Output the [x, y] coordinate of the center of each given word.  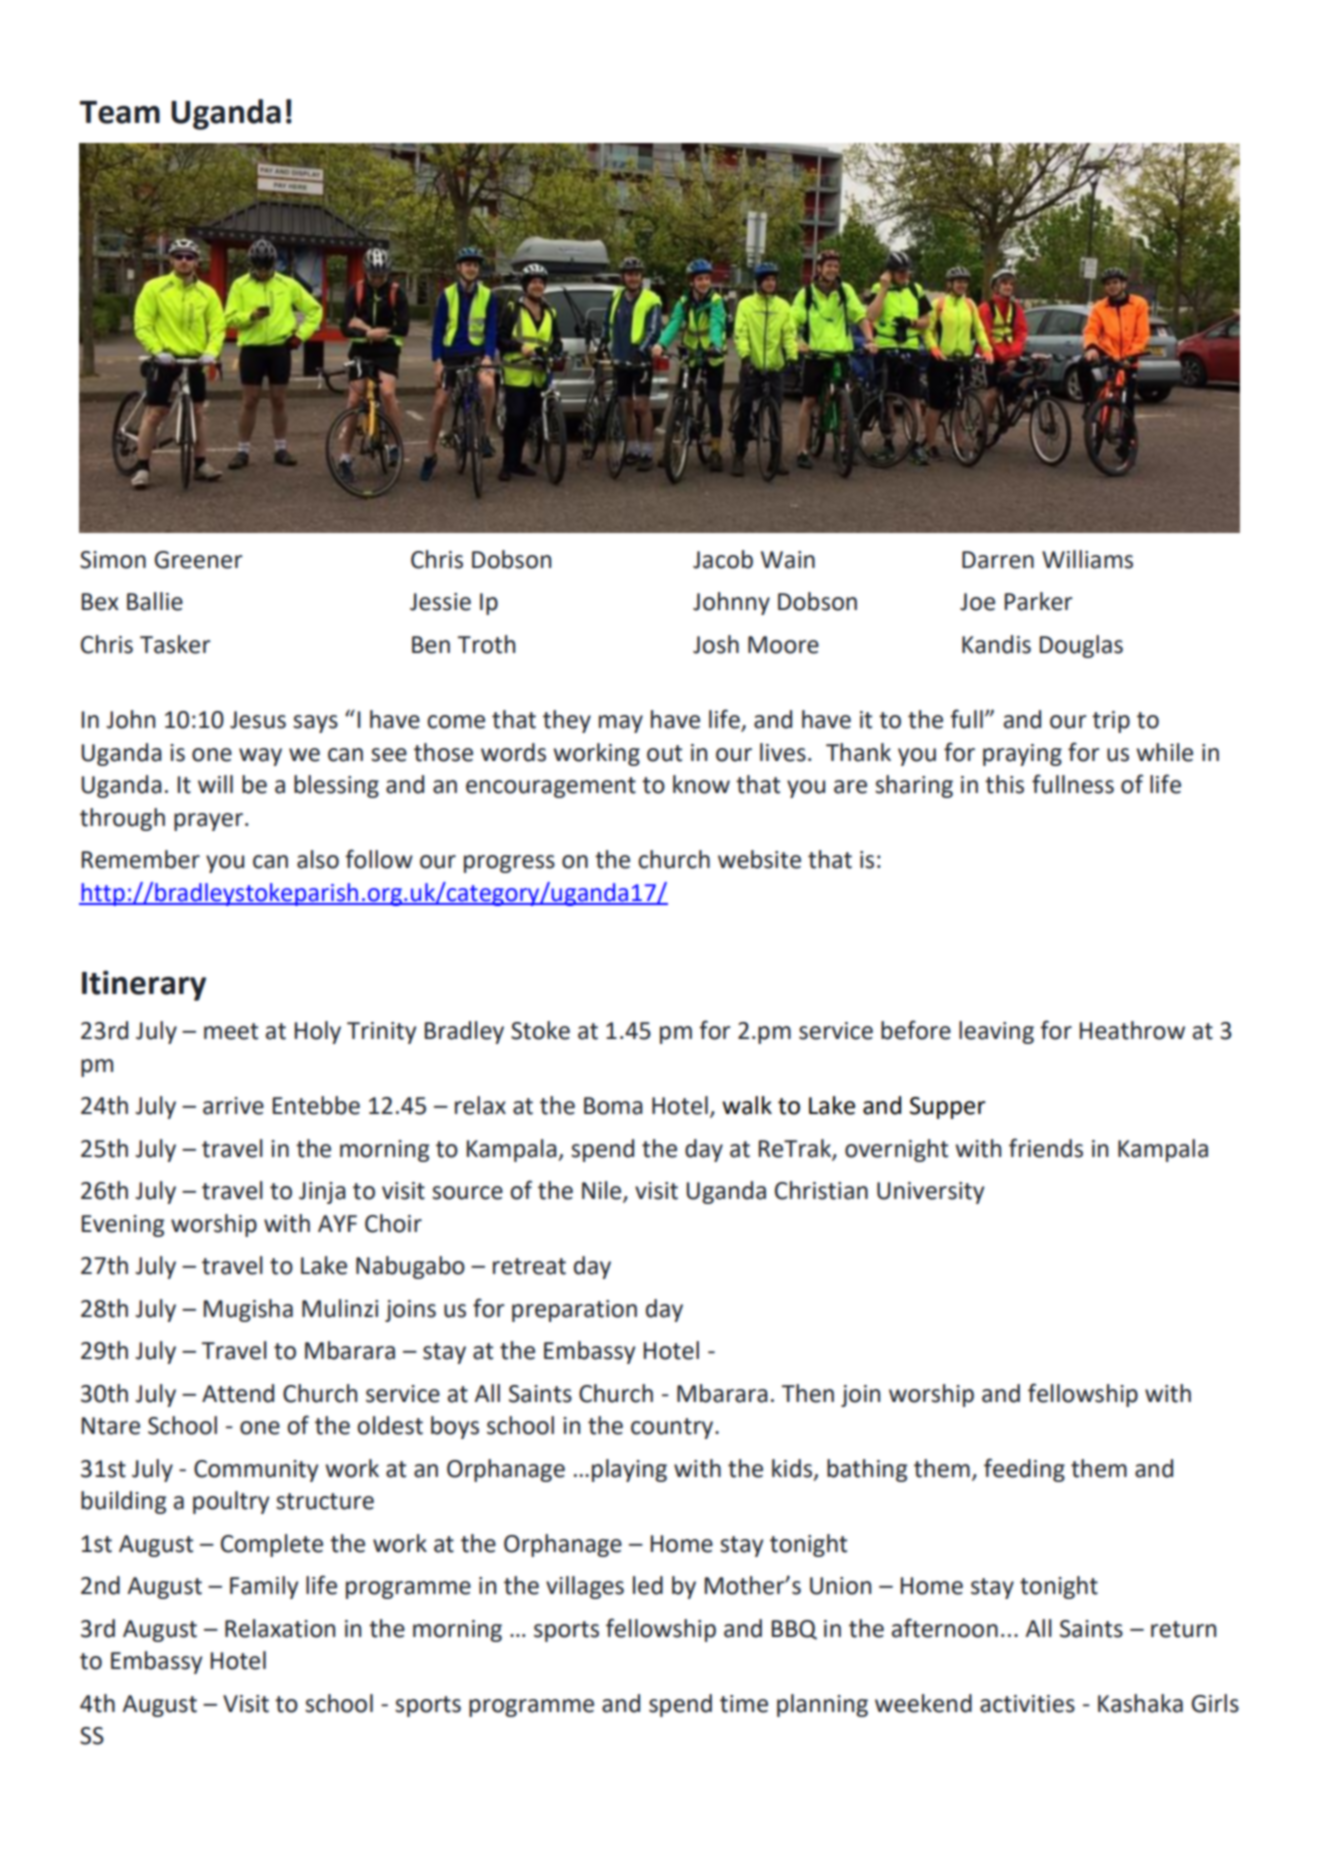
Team [120, 112]
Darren [998, 560]
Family [264, 1587]
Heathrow [1132, 1030]
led [648, 1585]
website [759, 859]
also [318, 859]
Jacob [723, 559]
